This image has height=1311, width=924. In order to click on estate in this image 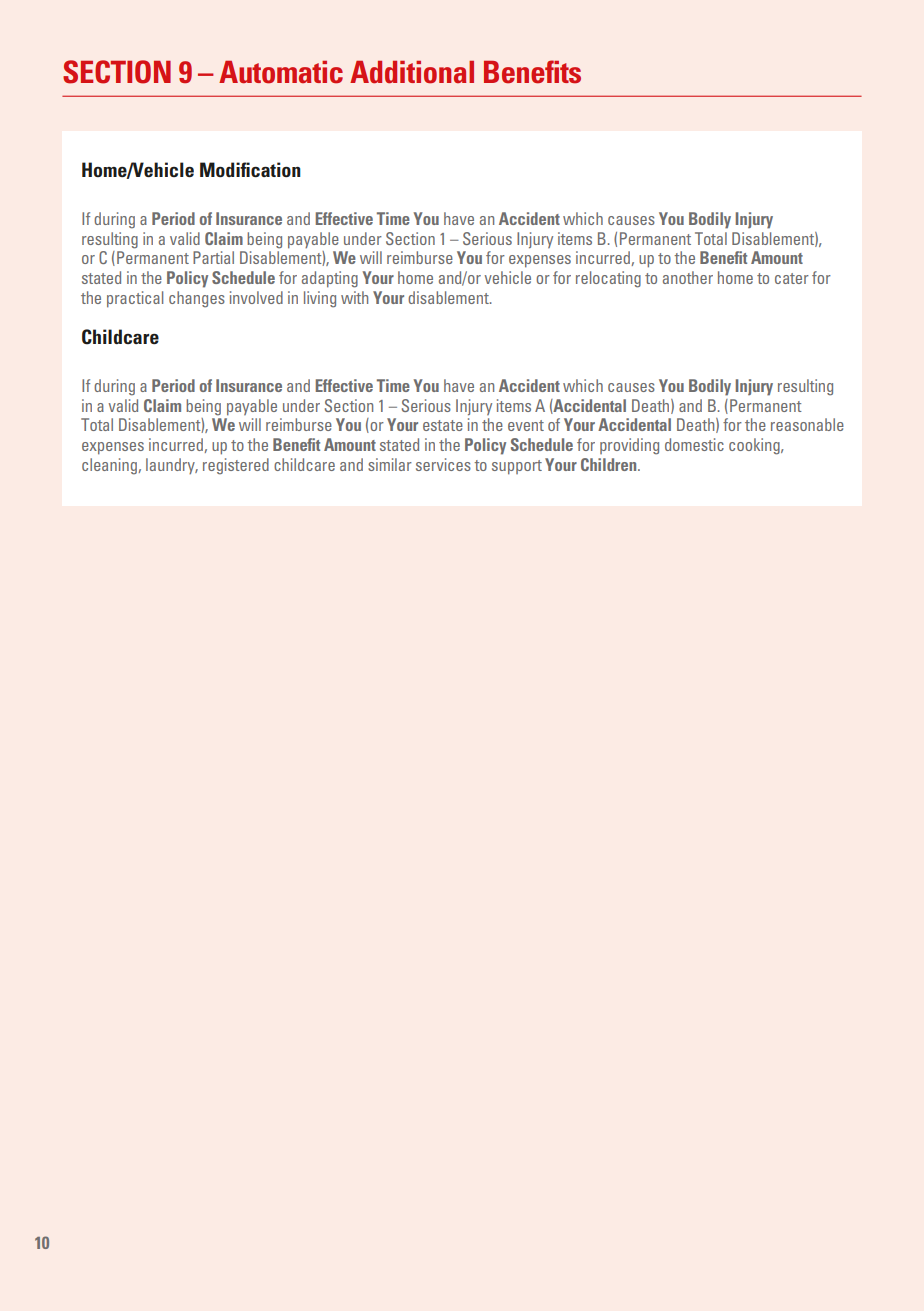, I will do `click(443, 425)`.
